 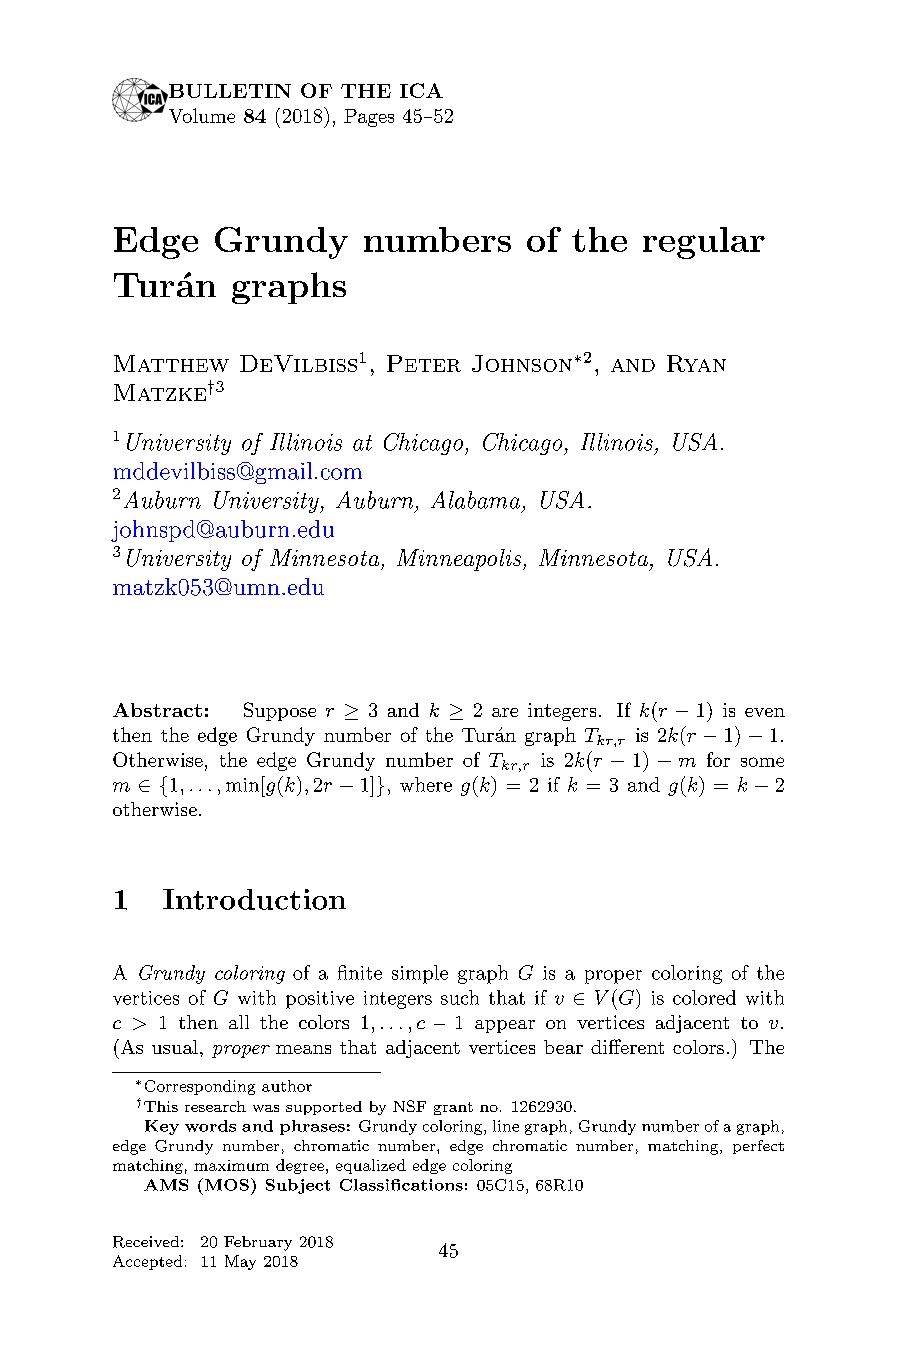 What do you see at coordinates (258, 1243) in the screenshot?
I see `February` at bounding box center [258, 1243].
